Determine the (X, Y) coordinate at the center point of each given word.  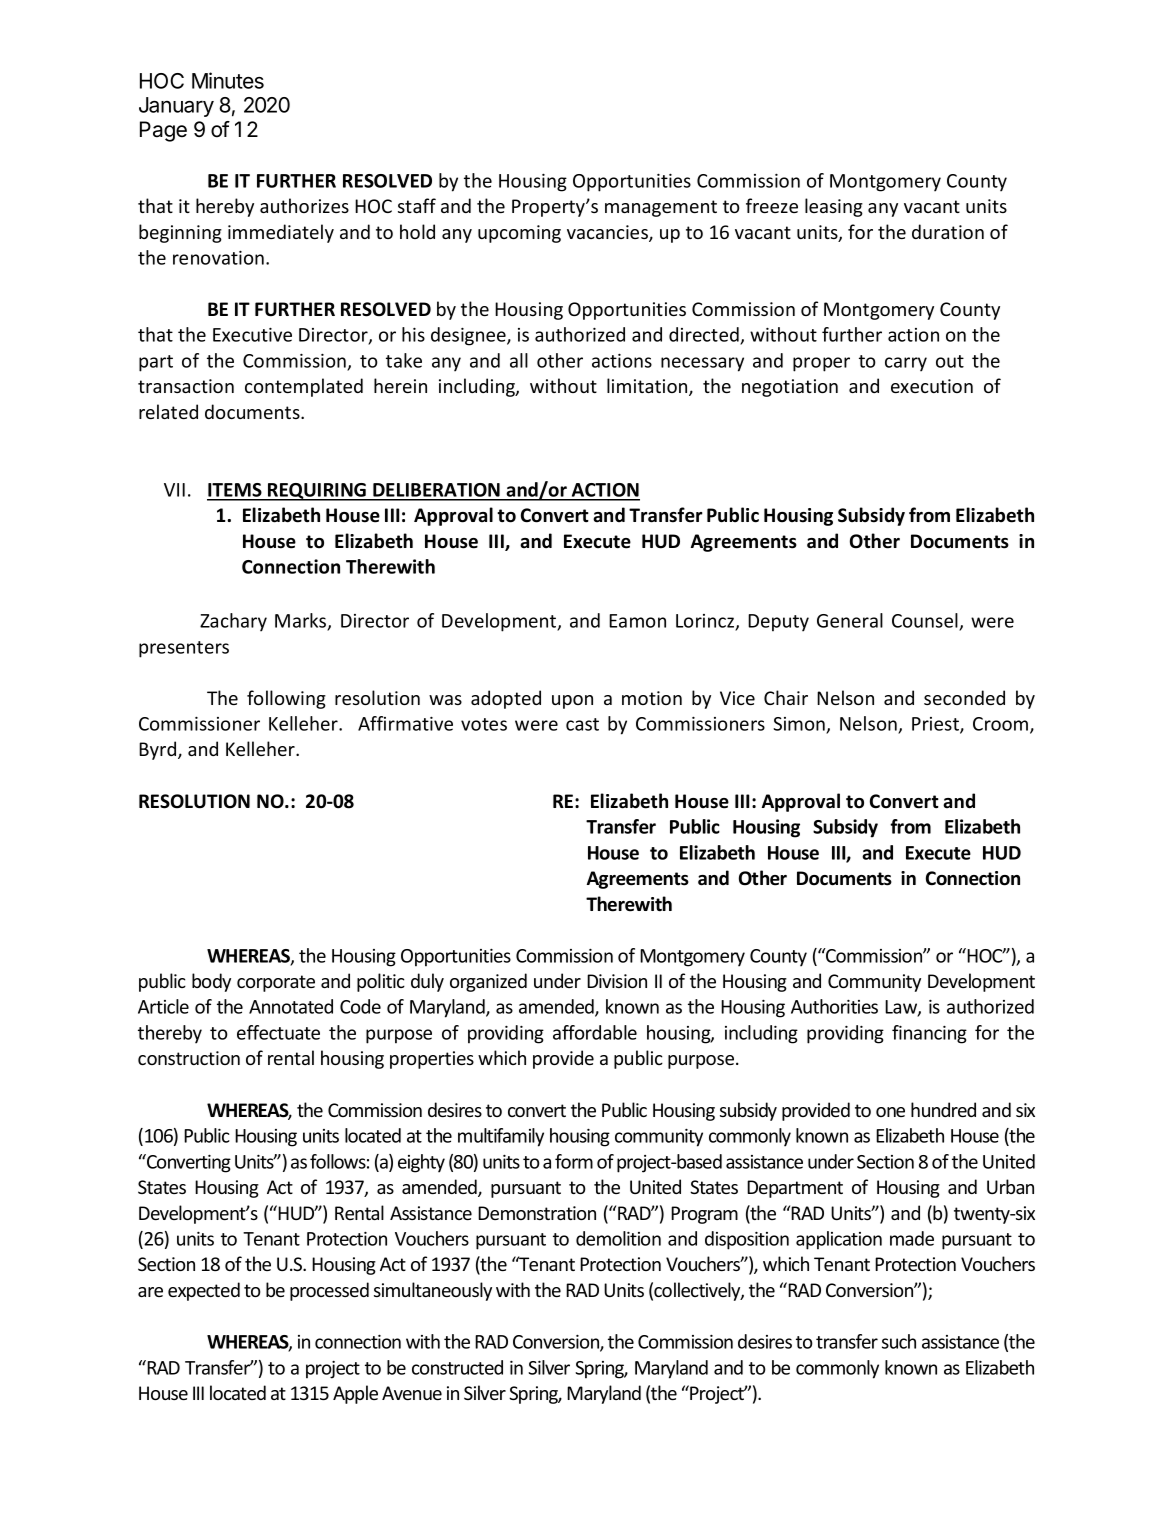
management (661, 208)
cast (582, 724)
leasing (834, 207)
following (286, 699)
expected (204, 1291)
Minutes (228, 80)
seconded (964, 697)
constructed (457, 1367)
